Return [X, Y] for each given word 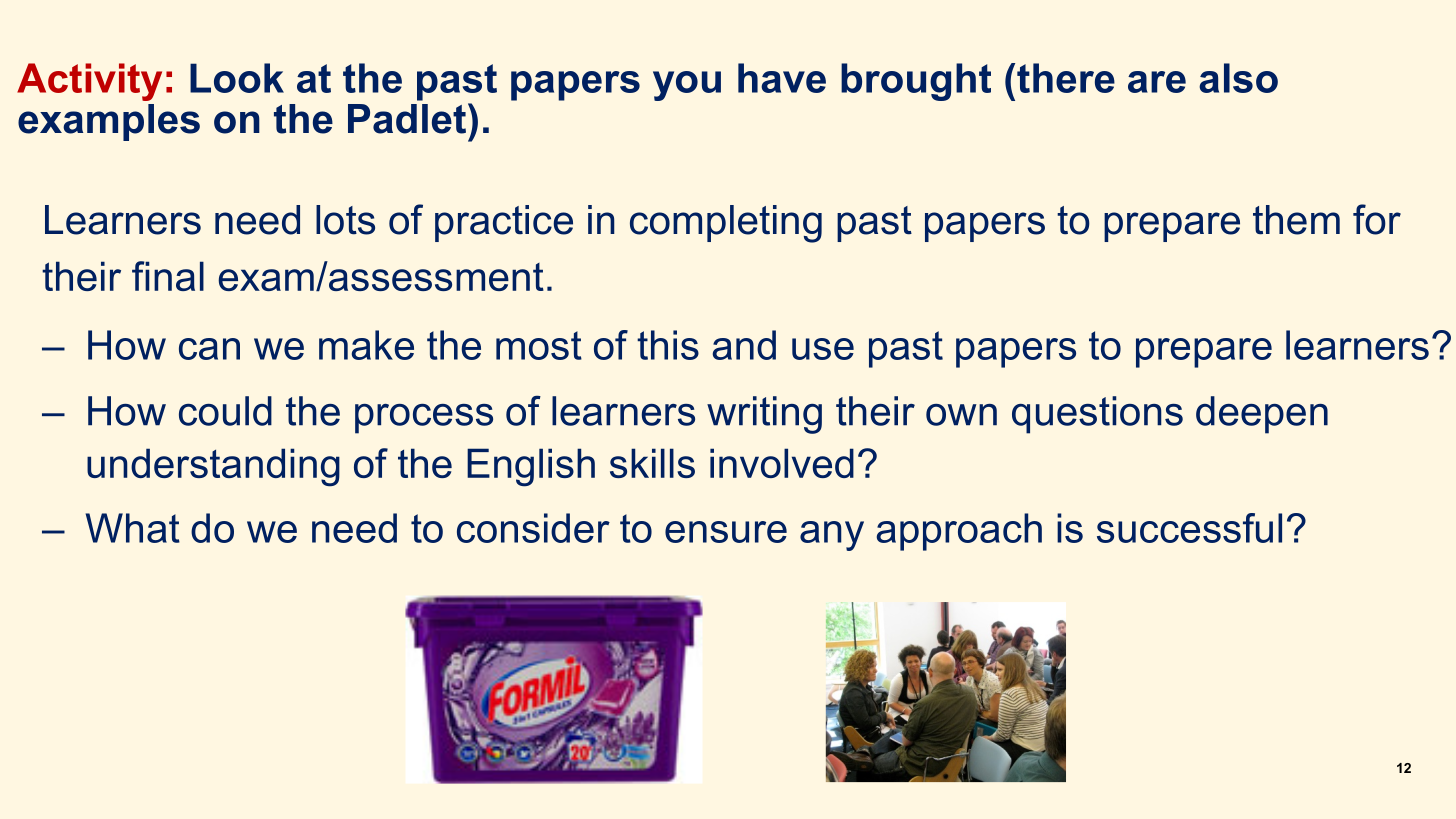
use [823, 349]
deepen [1262, 415]
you [687, 86]
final [168, 276]
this [668, 345]
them [1296, 220]
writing [764, 415]
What [133, 528]
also [1238, 78]
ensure [726, 532]
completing [726, 224]
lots [345, 220]
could [225, 411]
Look [237, 78]
